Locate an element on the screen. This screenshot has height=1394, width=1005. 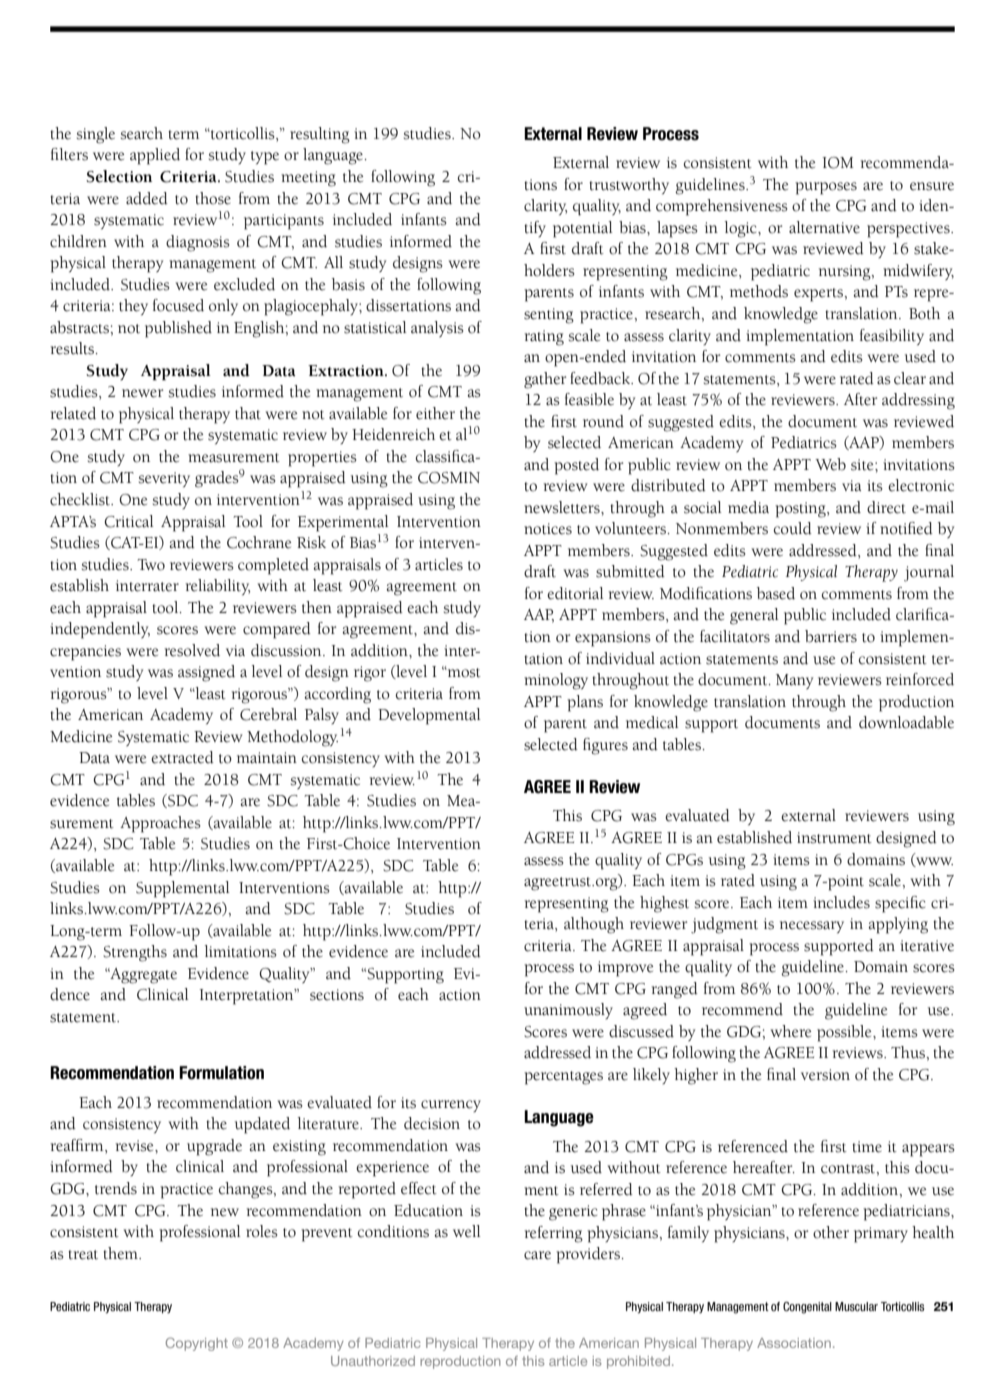
notices is located at coordinates (548, 529).
